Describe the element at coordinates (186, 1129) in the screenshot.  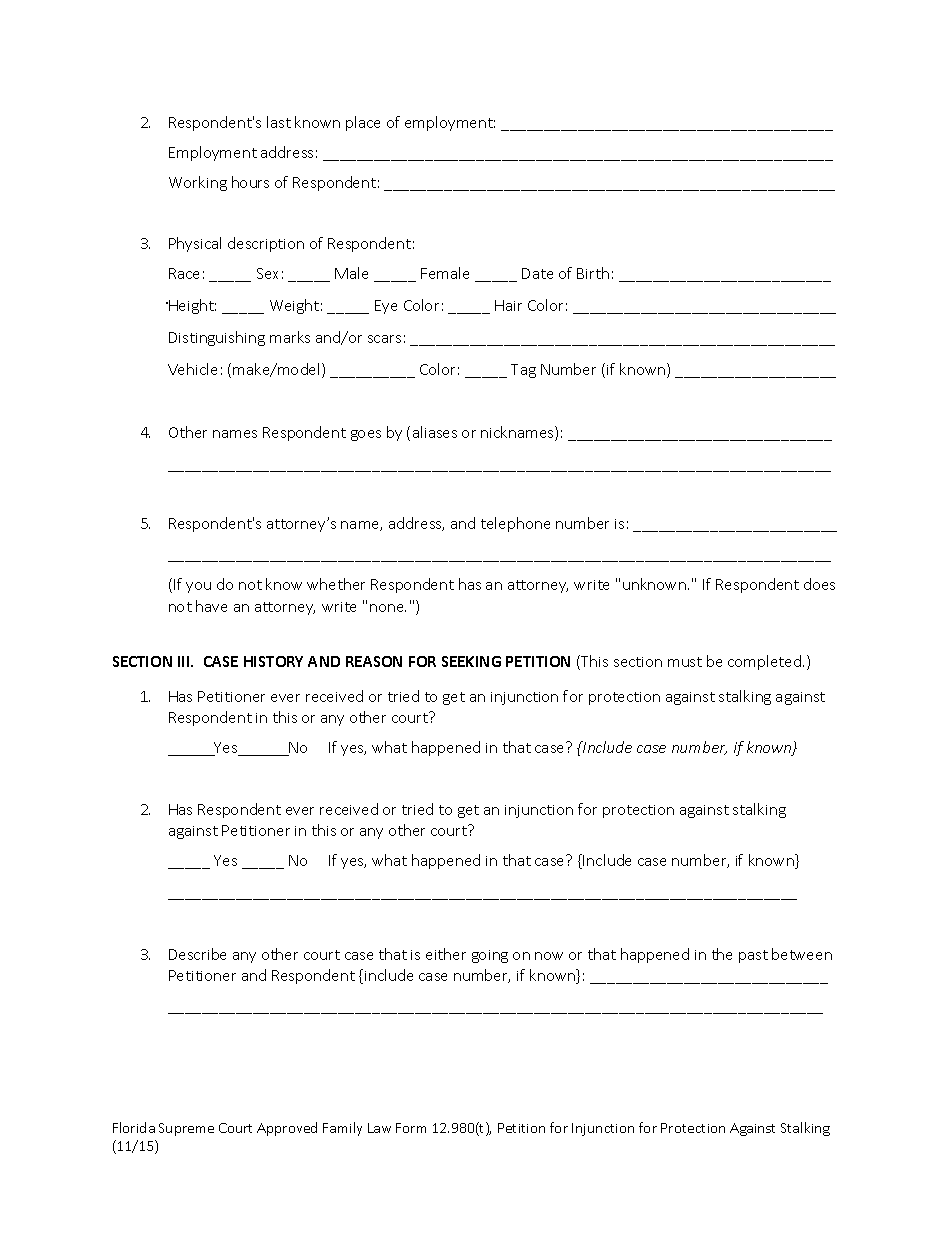
I see `Supreme` at that location.
